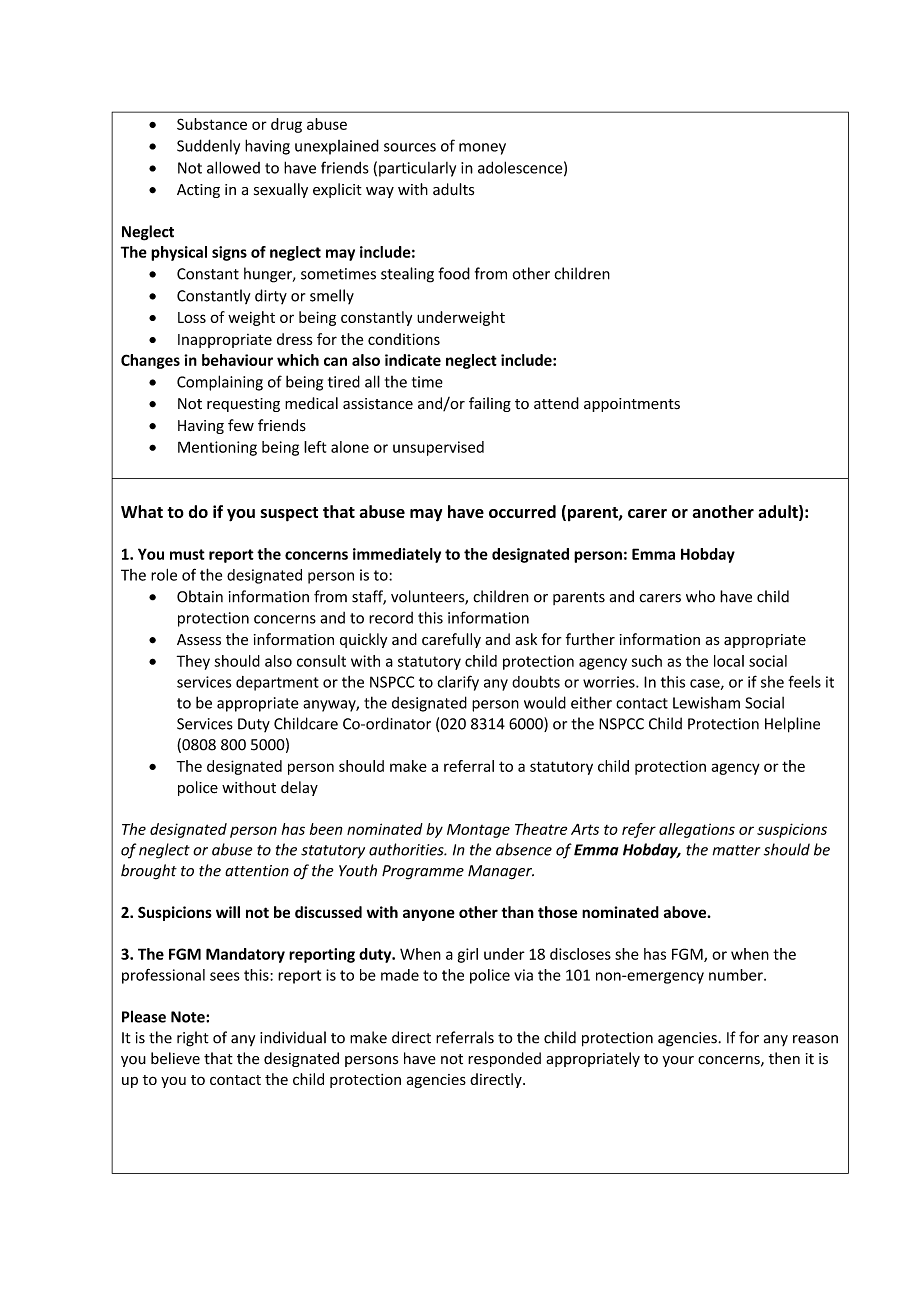 The height and width of the screenshot is (1308, 924). Describe the element at coordinates (451, 640) in the screenshot. I see `carefully` at that location.
